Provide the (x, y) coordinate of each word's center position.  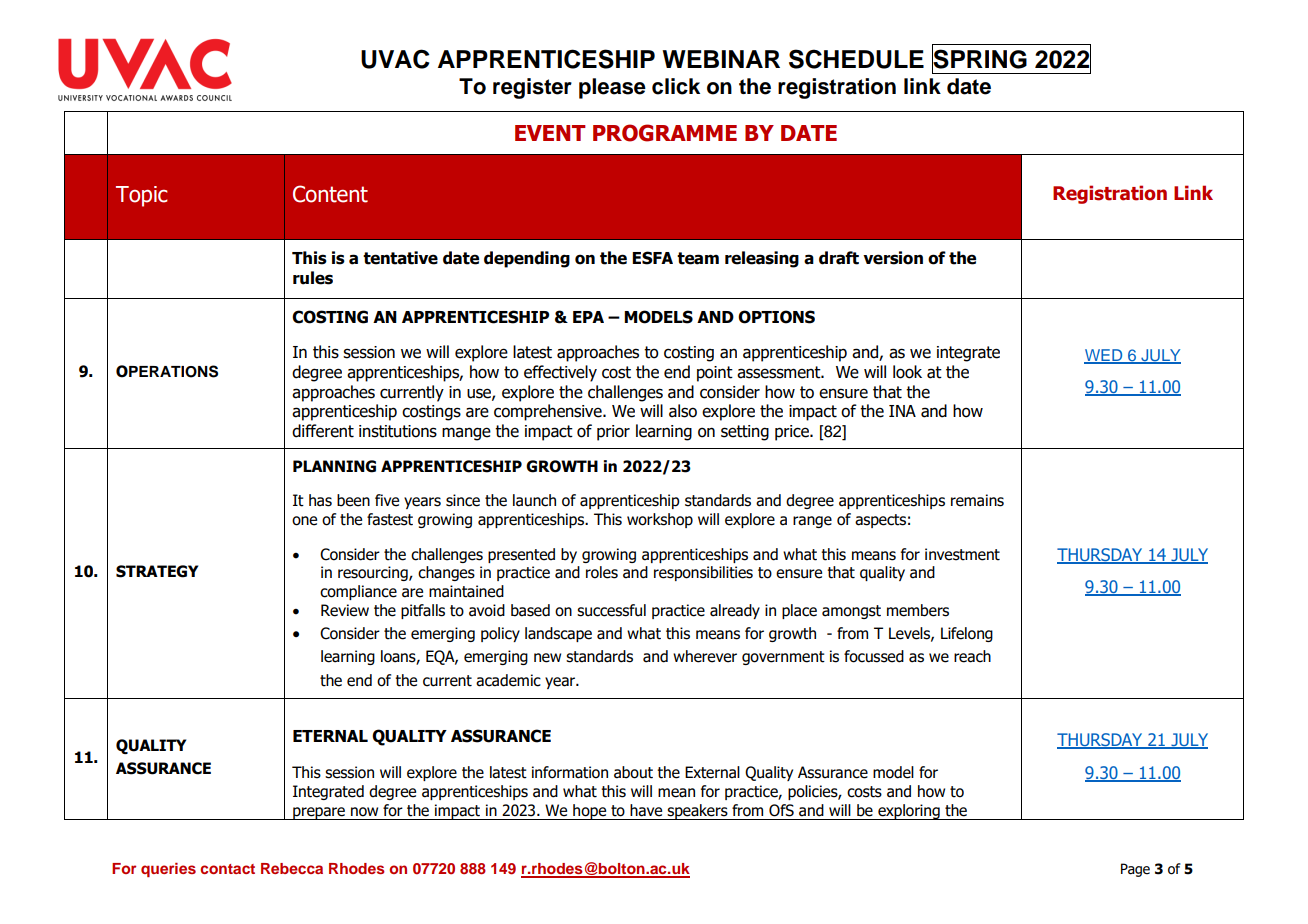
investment (962, 554)
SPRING (979, 59)
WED (1104, 356)
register (532, 88)
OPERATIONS (167, 371)
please (612, 88)
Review (345, 610)
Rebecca (292, 868)
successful (611, 610)
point (715, 374)
